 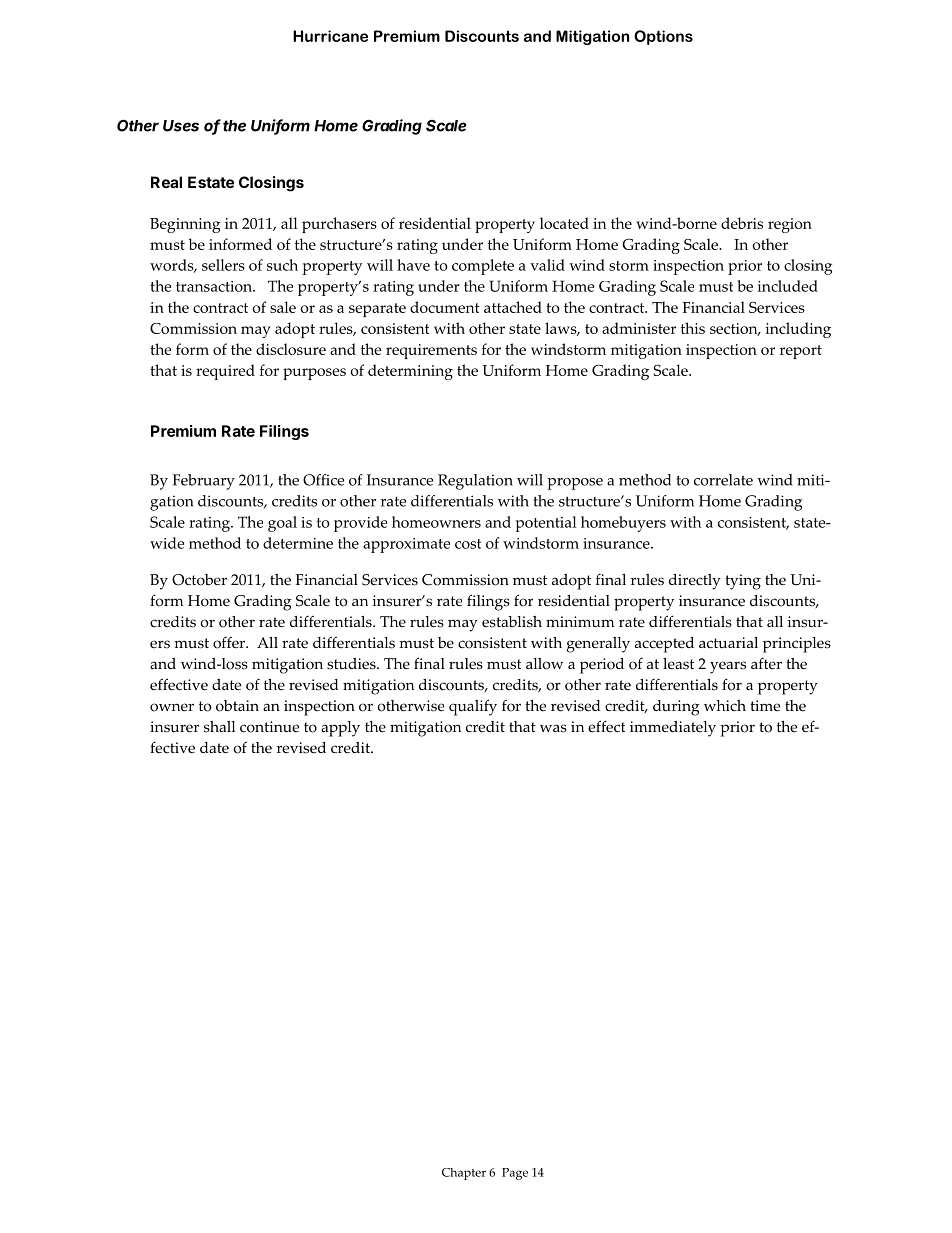 I want to click on Uses, so click(x=181, y=126).
